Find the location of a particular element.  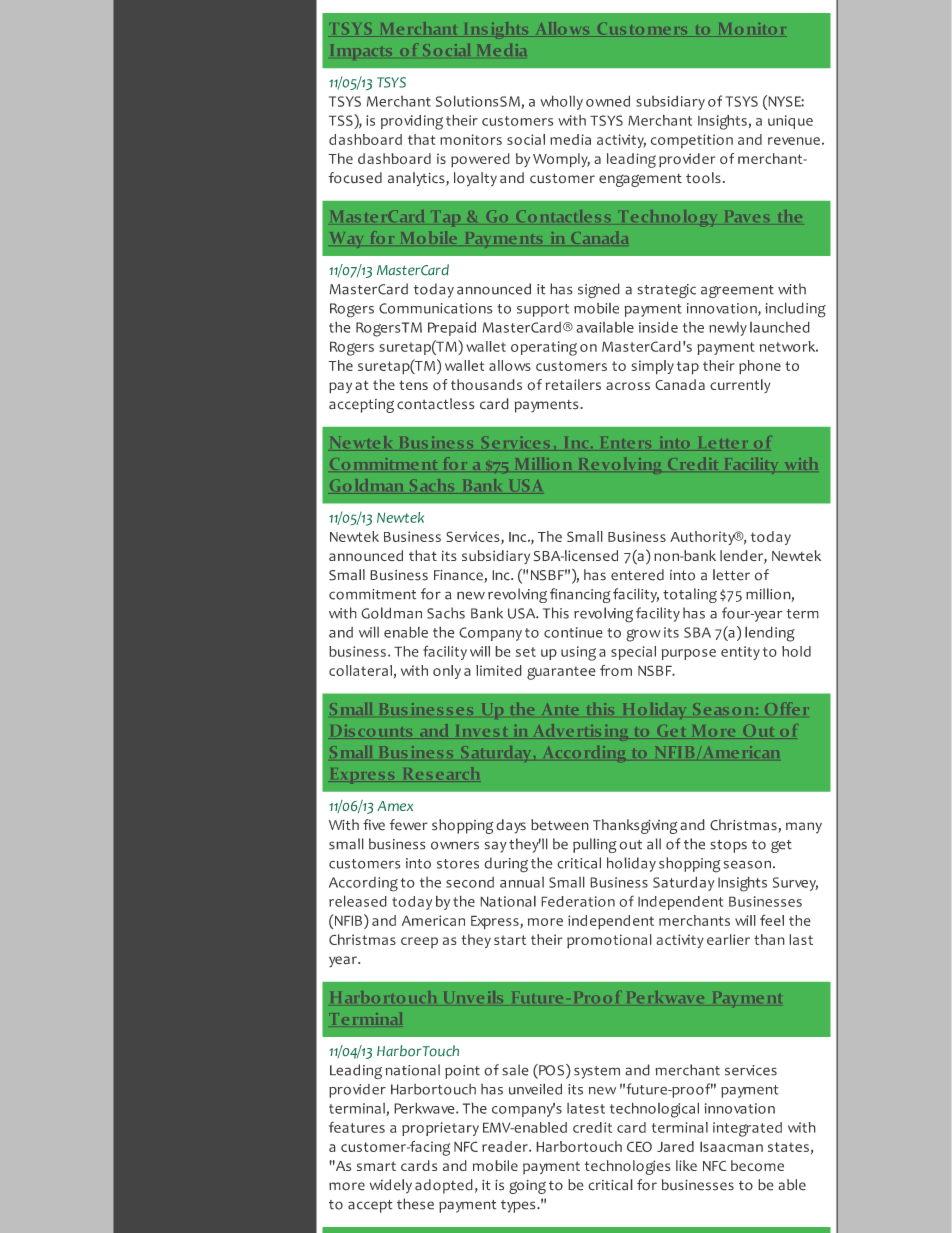

widely is located at coordinates (391, 1186).
